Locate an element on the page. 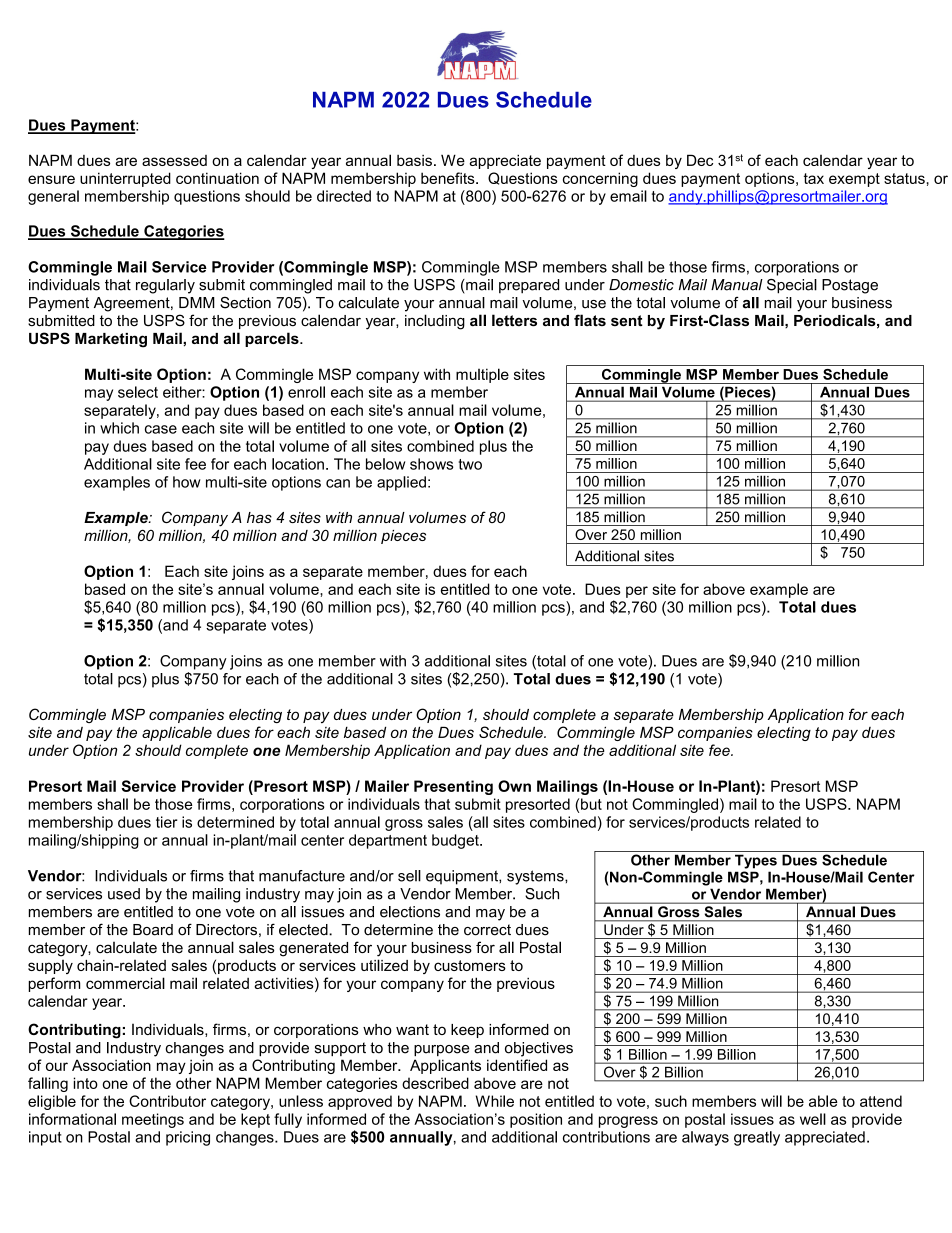 The image size is (952, 1233). two is located at coordinates (470, 464).
